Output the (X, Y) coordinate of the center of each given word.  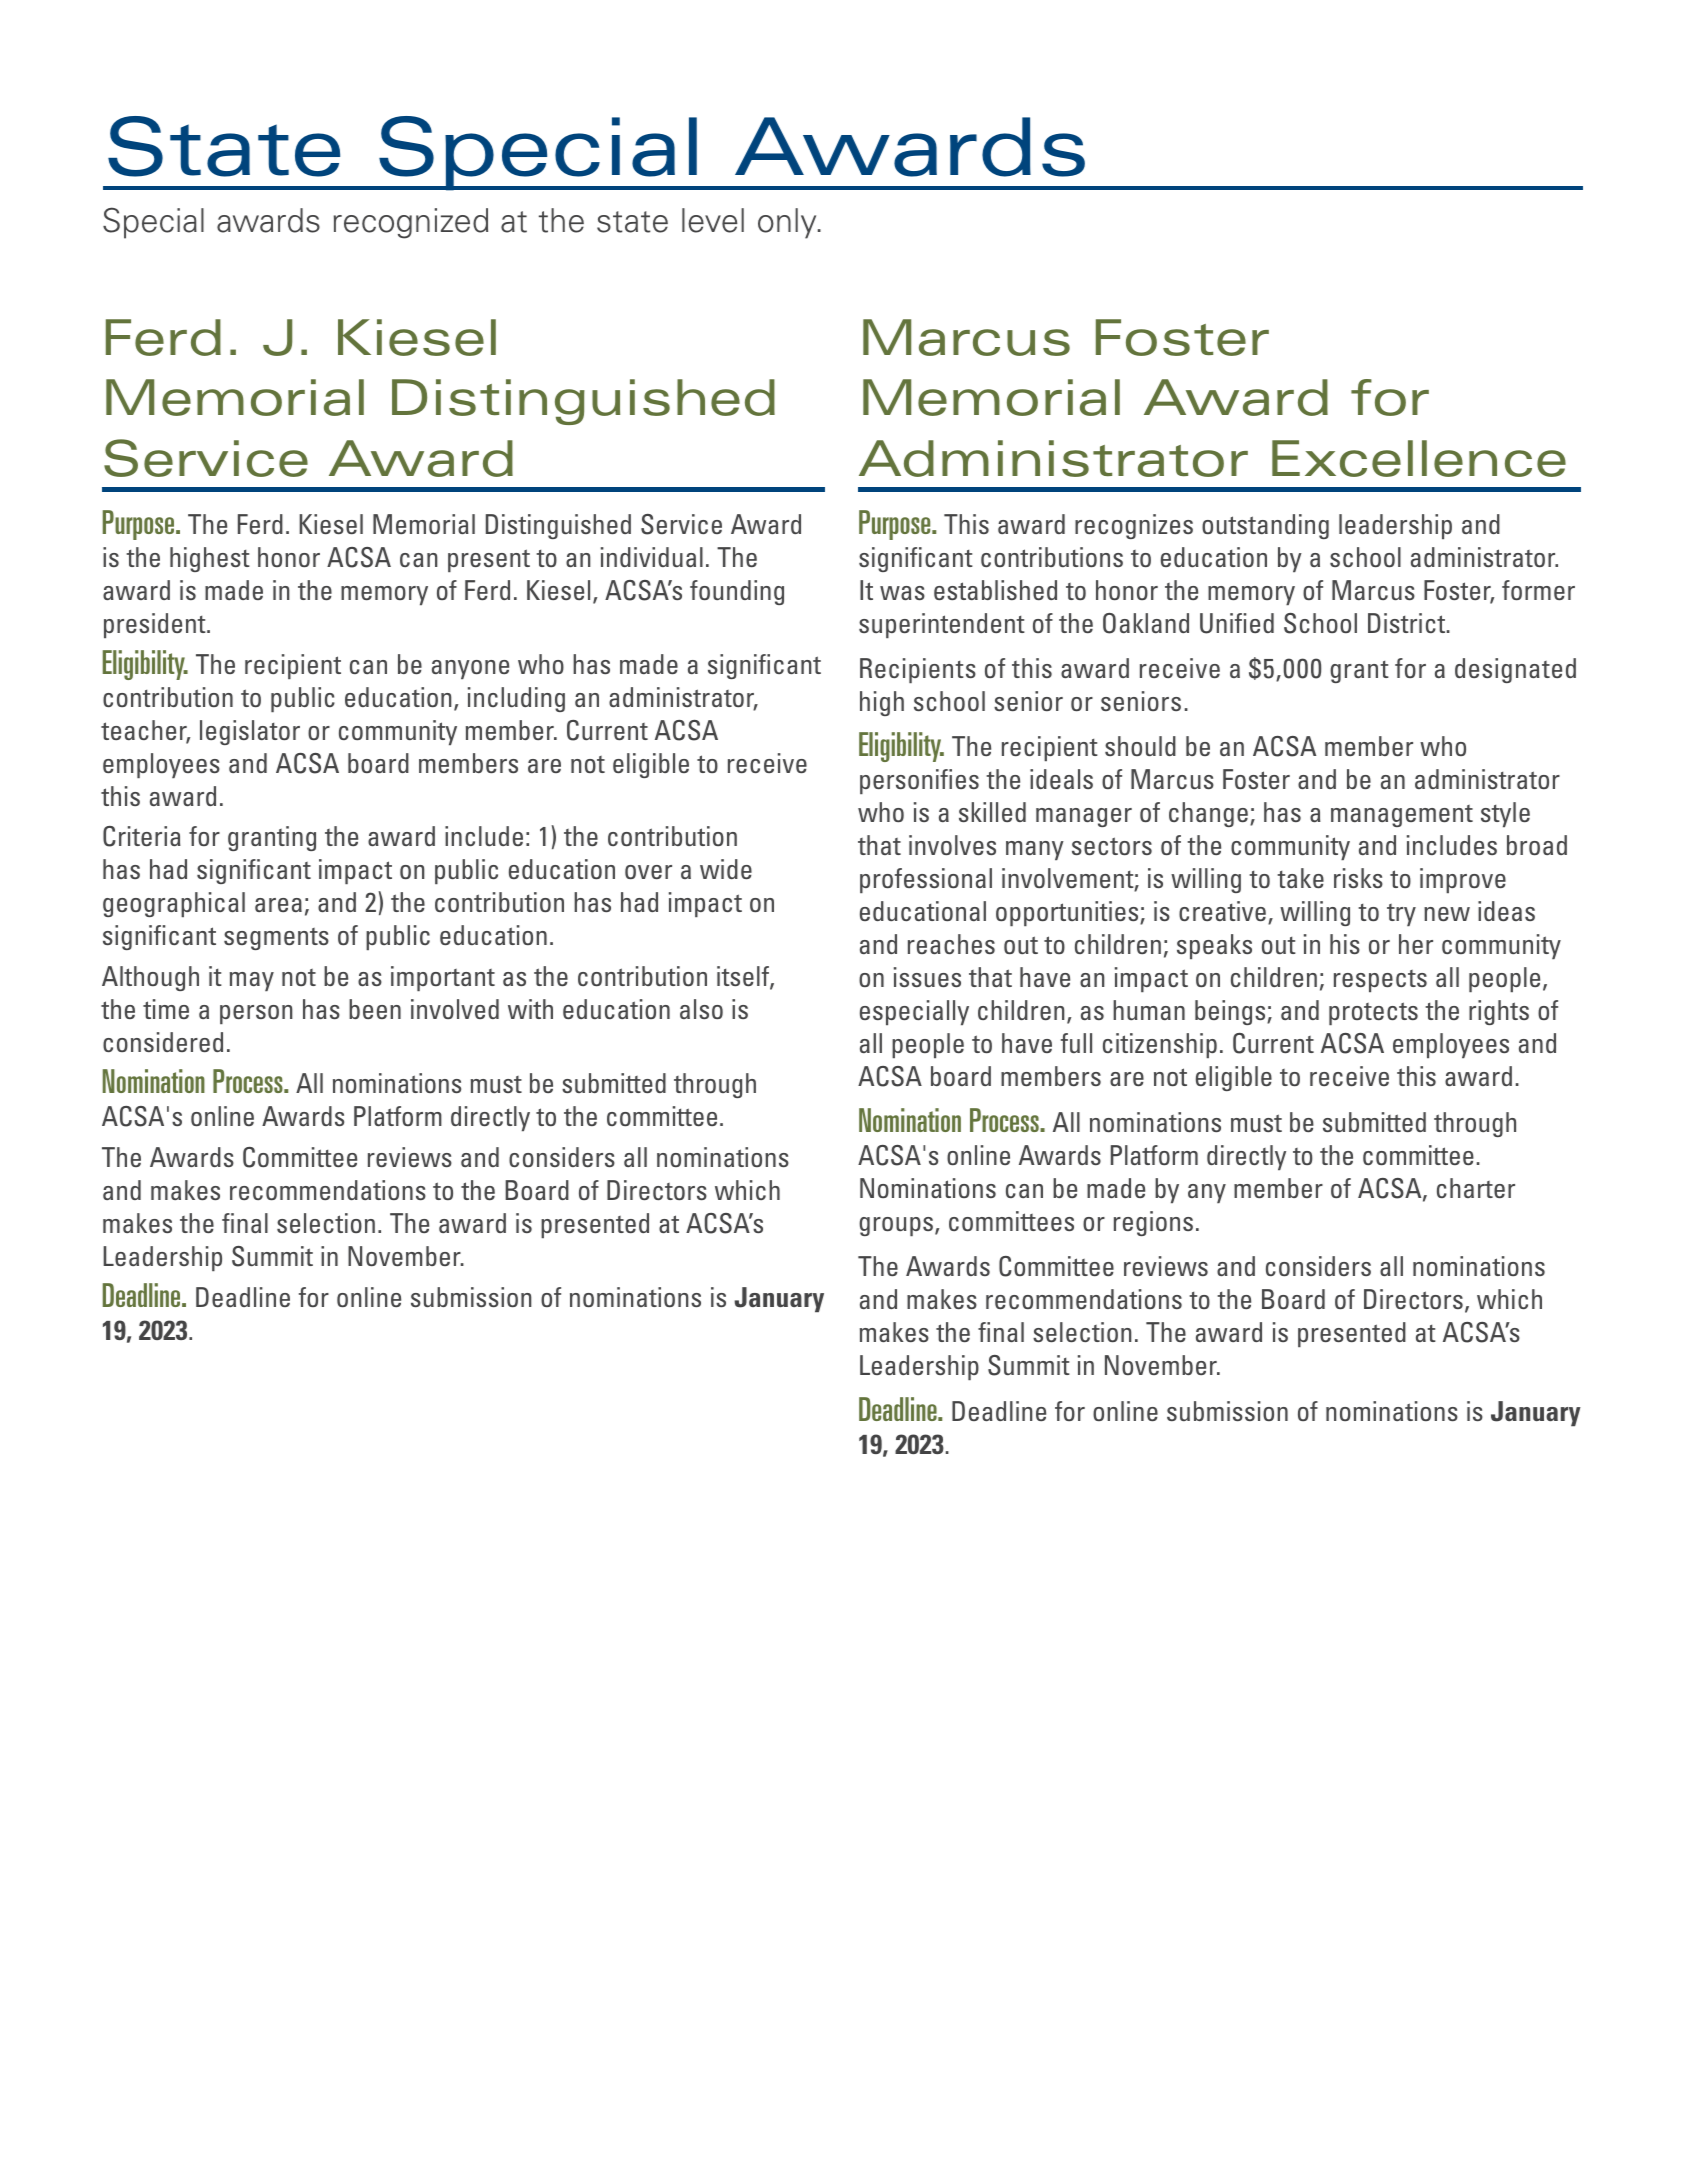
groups (897, 1226)
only (788, 223)
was (902, 593)
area (278, 905)
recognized (411, 223)
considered (163, 1042)
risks (1358, 878)
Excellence (1419, 458)
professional (926, 880)
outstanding (1265, 526)
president (156, 625)
